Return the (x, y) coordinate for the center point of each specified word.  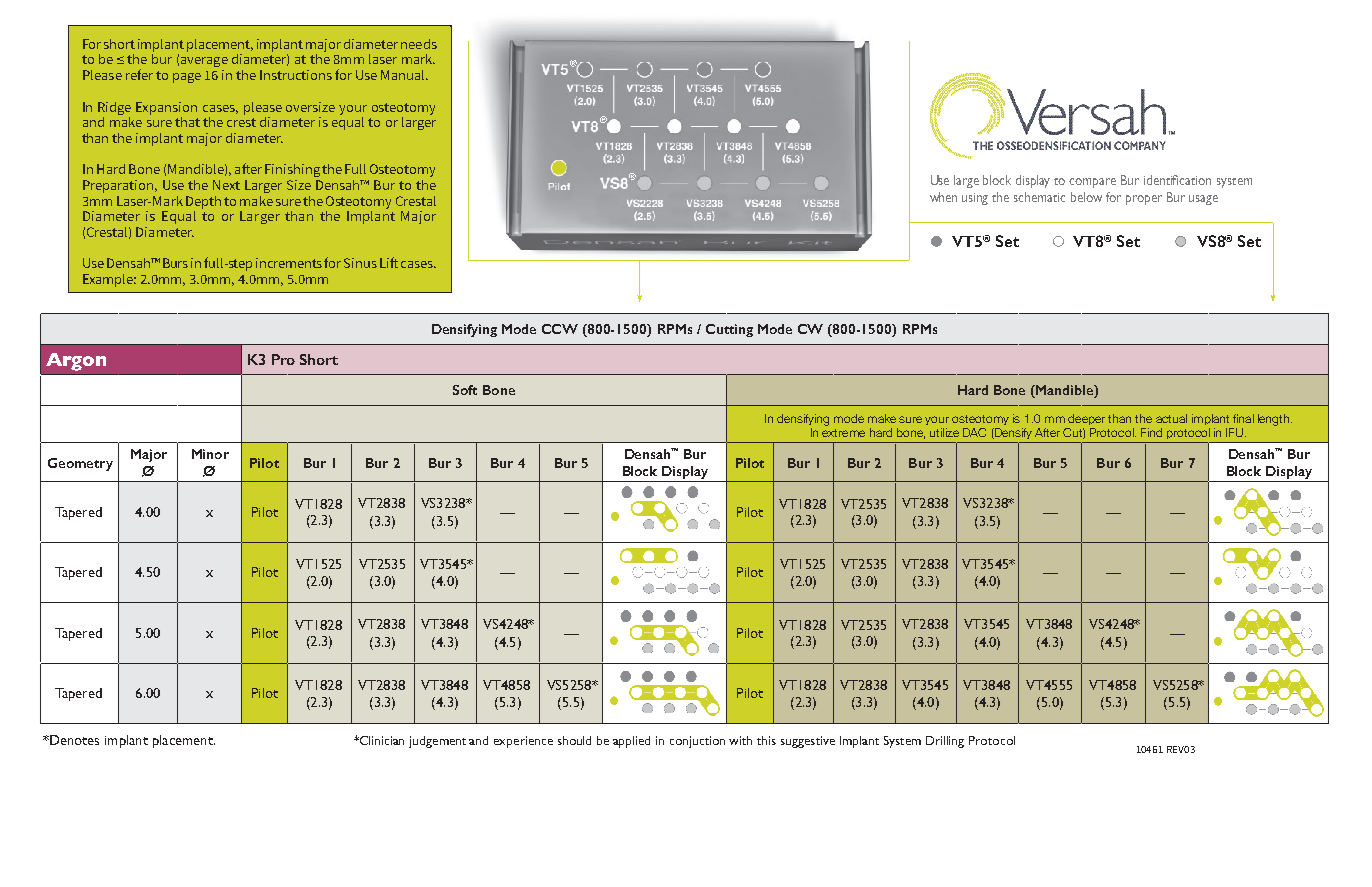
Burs (175, 263)
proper (1144, 200)
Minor (210, 454)
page (187, 78)
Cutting (729, 330)
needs (419, 44)
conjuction (697, 742)
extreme (843, 433)
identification (1177, 180)
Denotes (73, 740)
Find (1151, 432)
